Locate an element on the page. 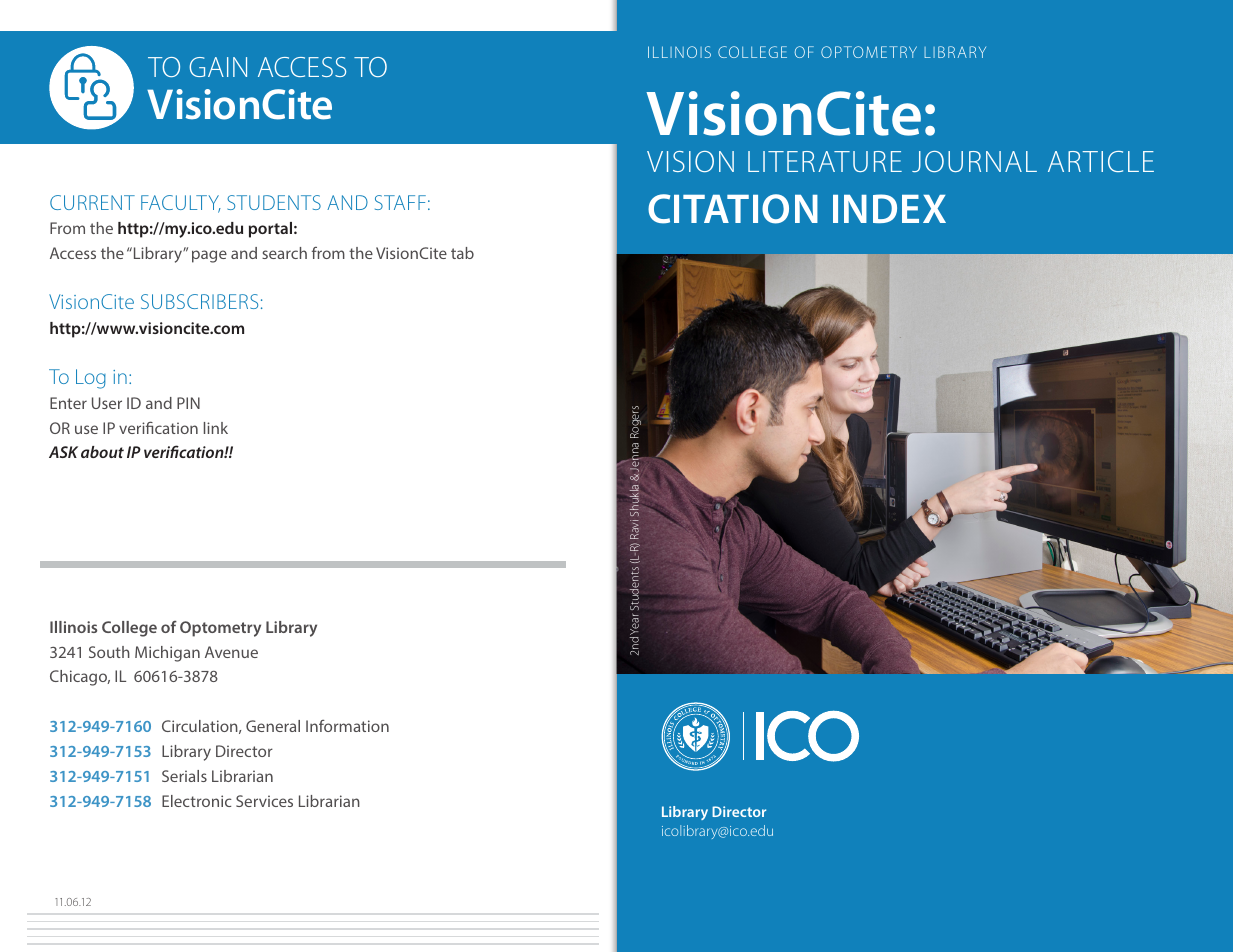 The width and height of the image is (1233, 952). General is located at coordinates (273, 726).
